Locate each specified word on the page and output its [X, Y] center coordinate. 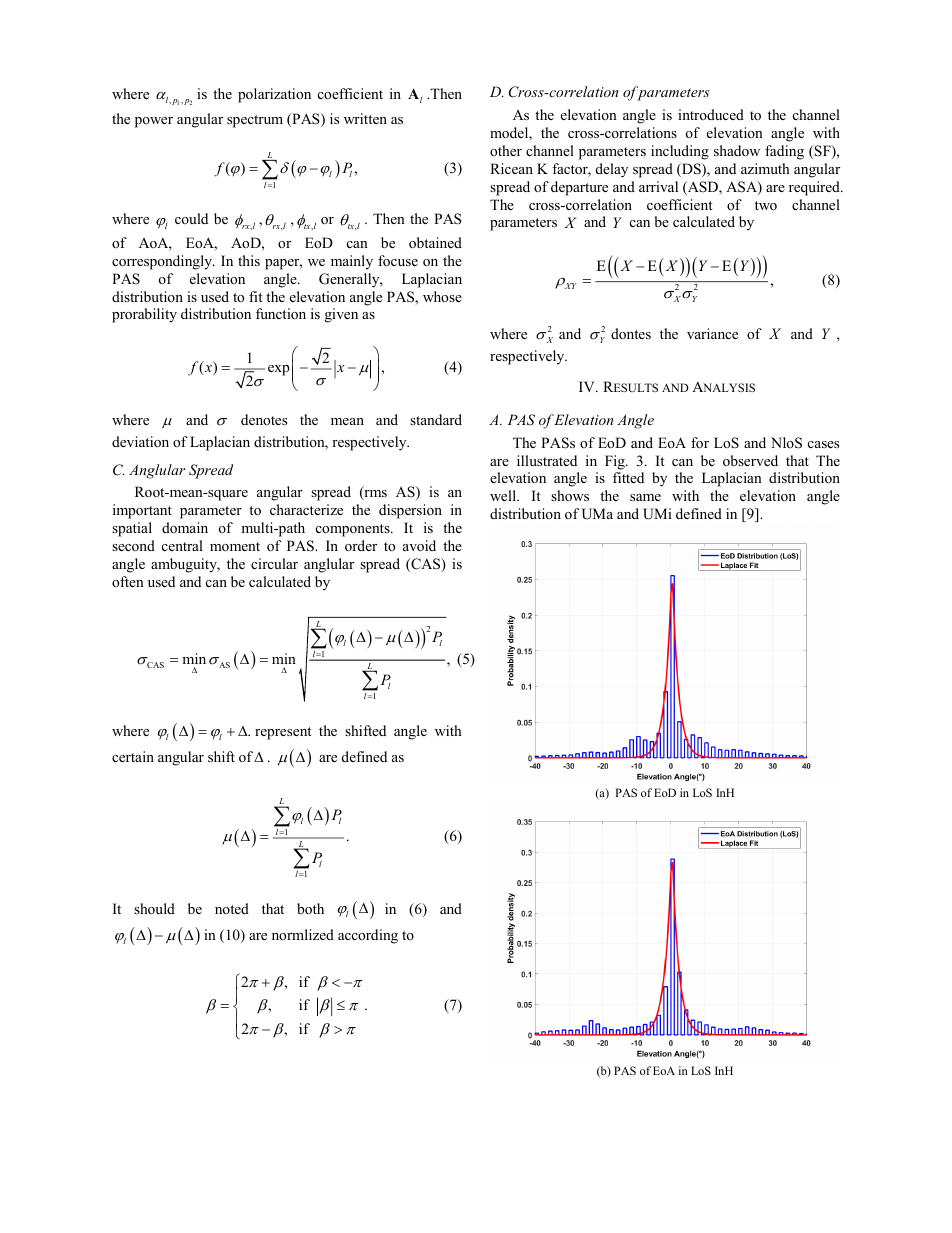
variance [712, 333]
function [281, 313]
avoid [419, 545]
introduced [711, 114]
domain [185, 527]
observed [750, 460]
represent [283, 733]
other [506, 150]
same [645, 497]
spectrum [255, 121]
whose [442, 296]
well [504, 495]
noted [232, 908]
